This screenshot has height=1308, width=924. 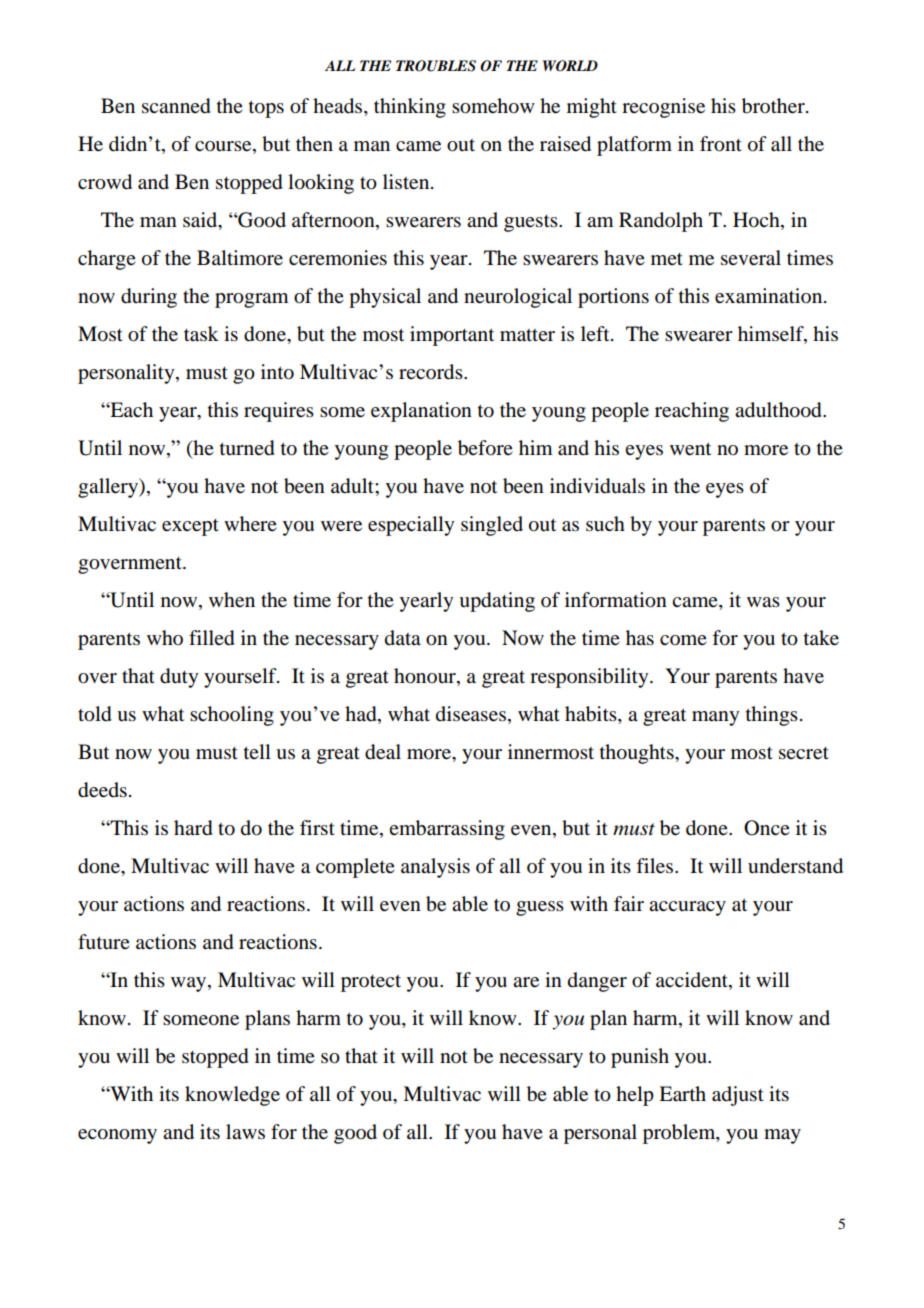 What do you see at coordinates (436, 66) in the screenshot?
I see `TROUBLES` at bounding box center [436, 66].
